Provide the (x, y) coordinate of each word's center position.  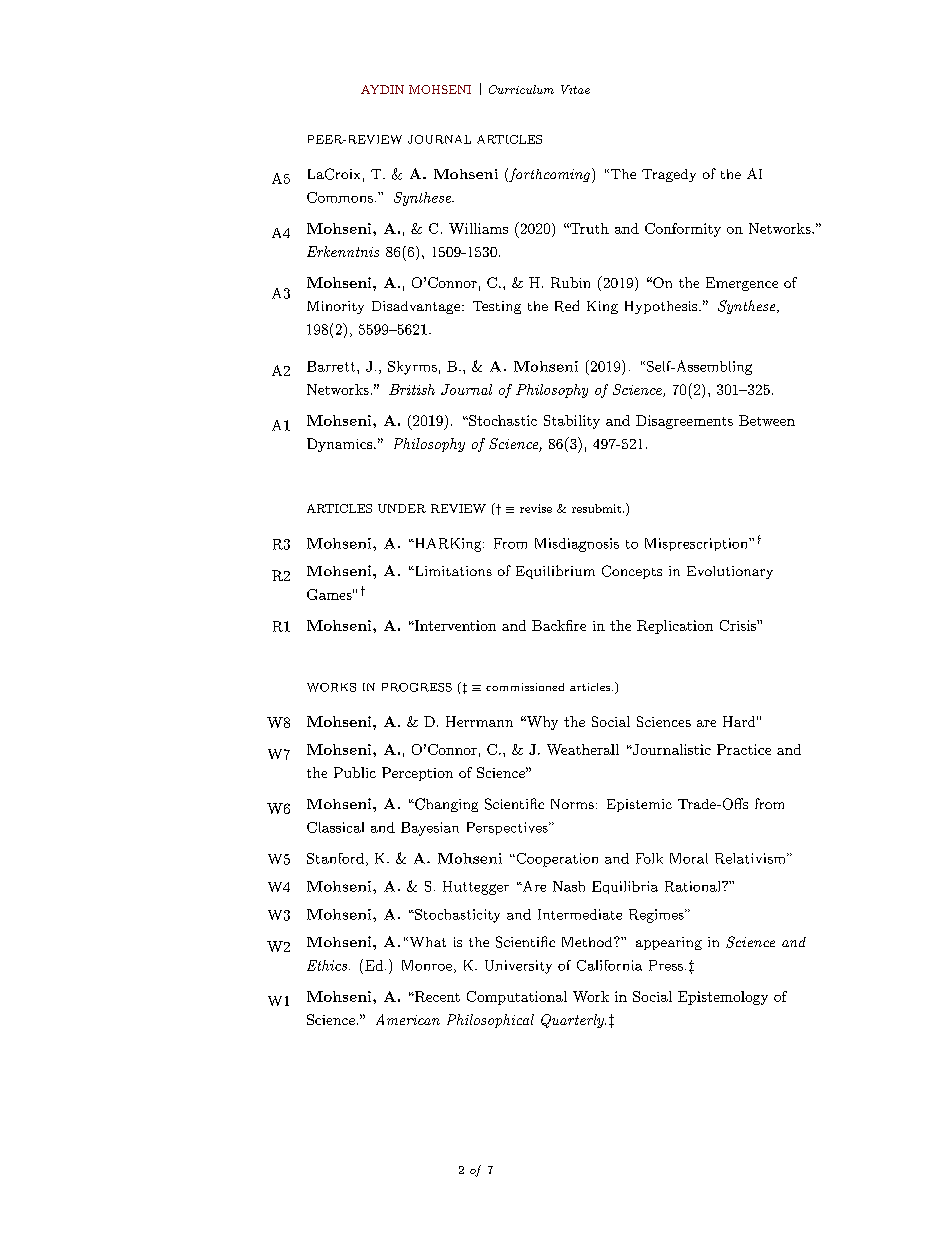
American (408, 1019)
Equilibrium (555, 572)
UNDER (402, 508)
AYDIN (382, 89)
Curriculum (521, 89)
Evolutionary (730, 572)
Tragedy (669, 175)
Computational (517, 998)
